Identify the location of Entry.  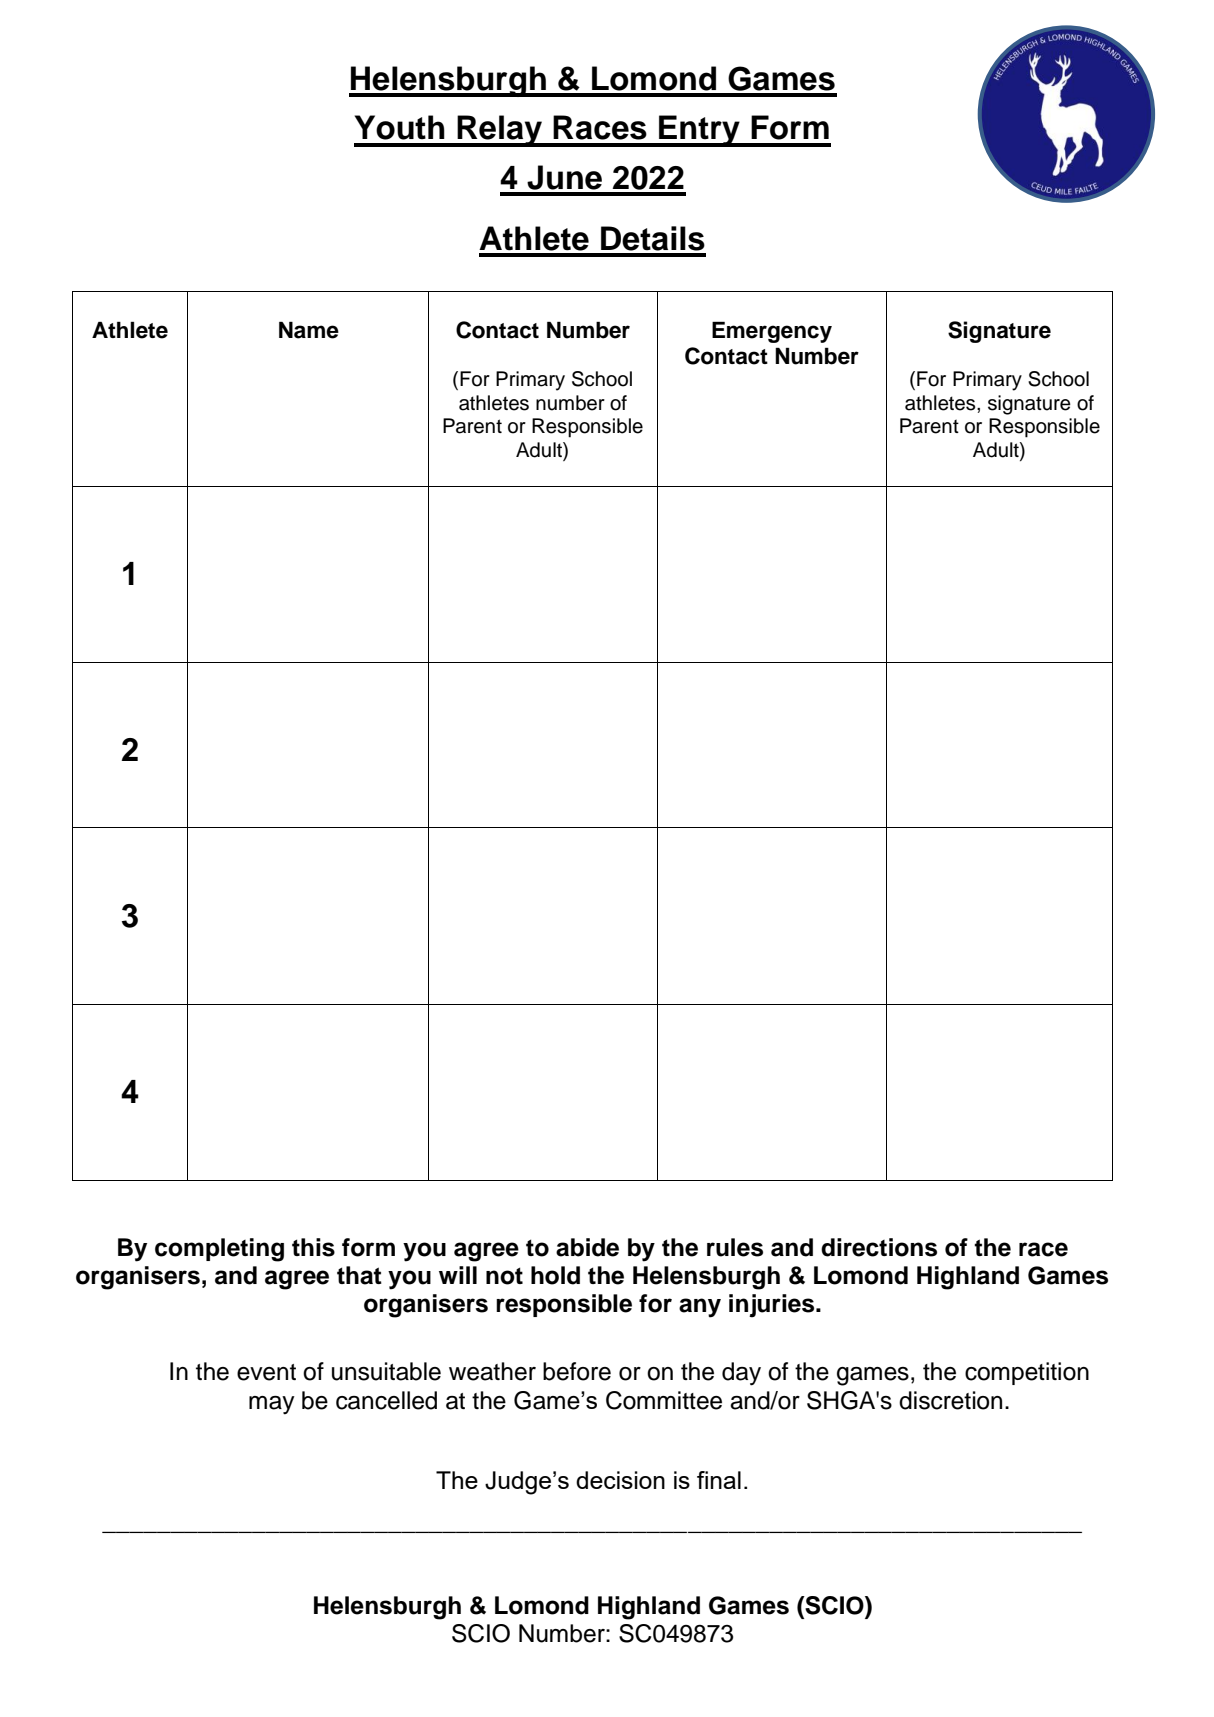
(699, 131).
